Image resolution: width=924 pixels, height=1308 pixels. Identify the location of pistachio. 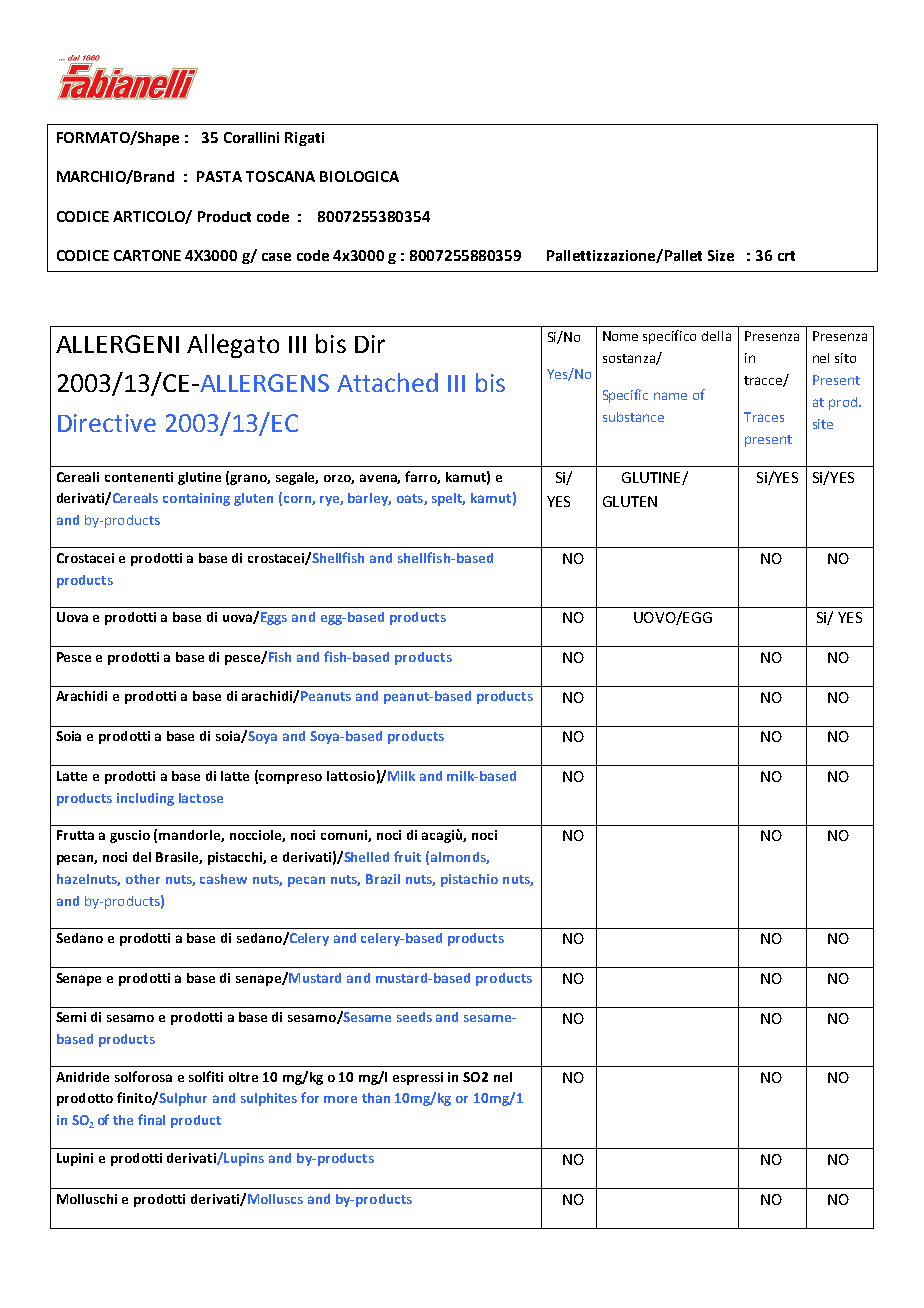
(469, 880).
